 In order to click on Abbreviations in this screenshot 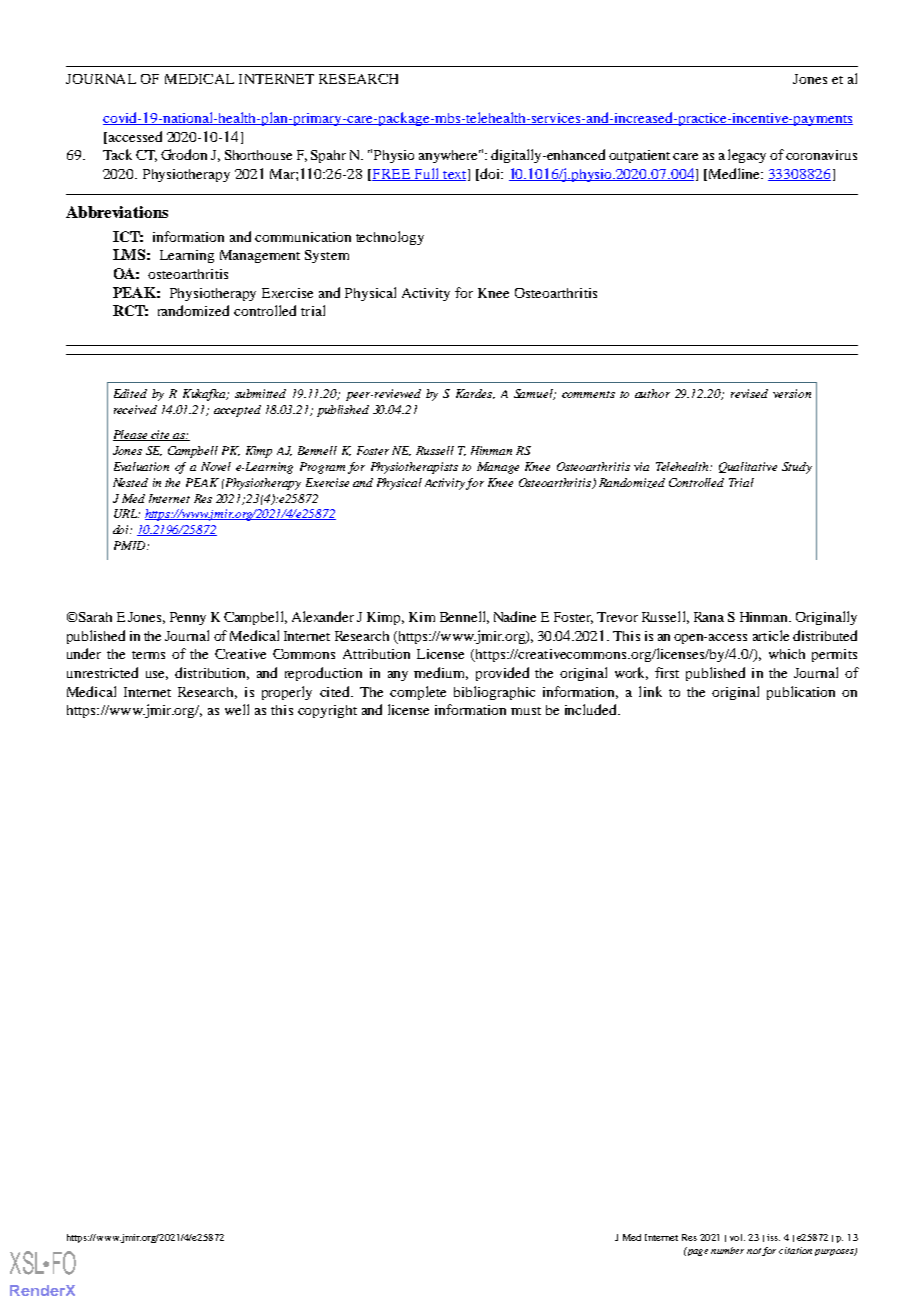, I will do `click(117, 212)`.
